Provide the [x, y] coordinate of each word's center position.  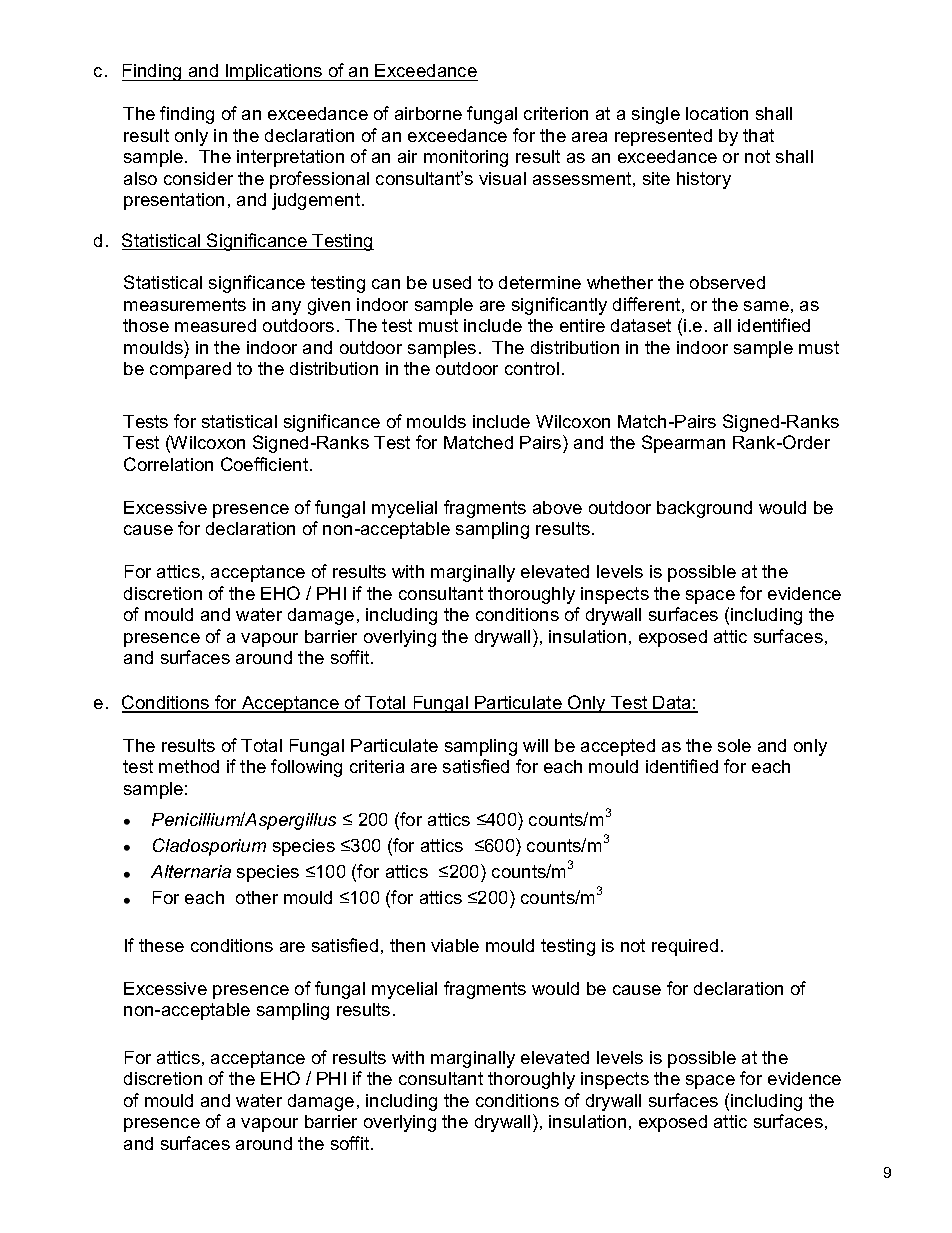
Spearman [683, 444]
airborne [428, 113]
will [535, 745]
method [189, 766]
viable [455, 945]
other [257, 897]
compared [190, 370]
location [717, 113]
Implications [274, 72]
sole [734, 745]
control [532, 368]
